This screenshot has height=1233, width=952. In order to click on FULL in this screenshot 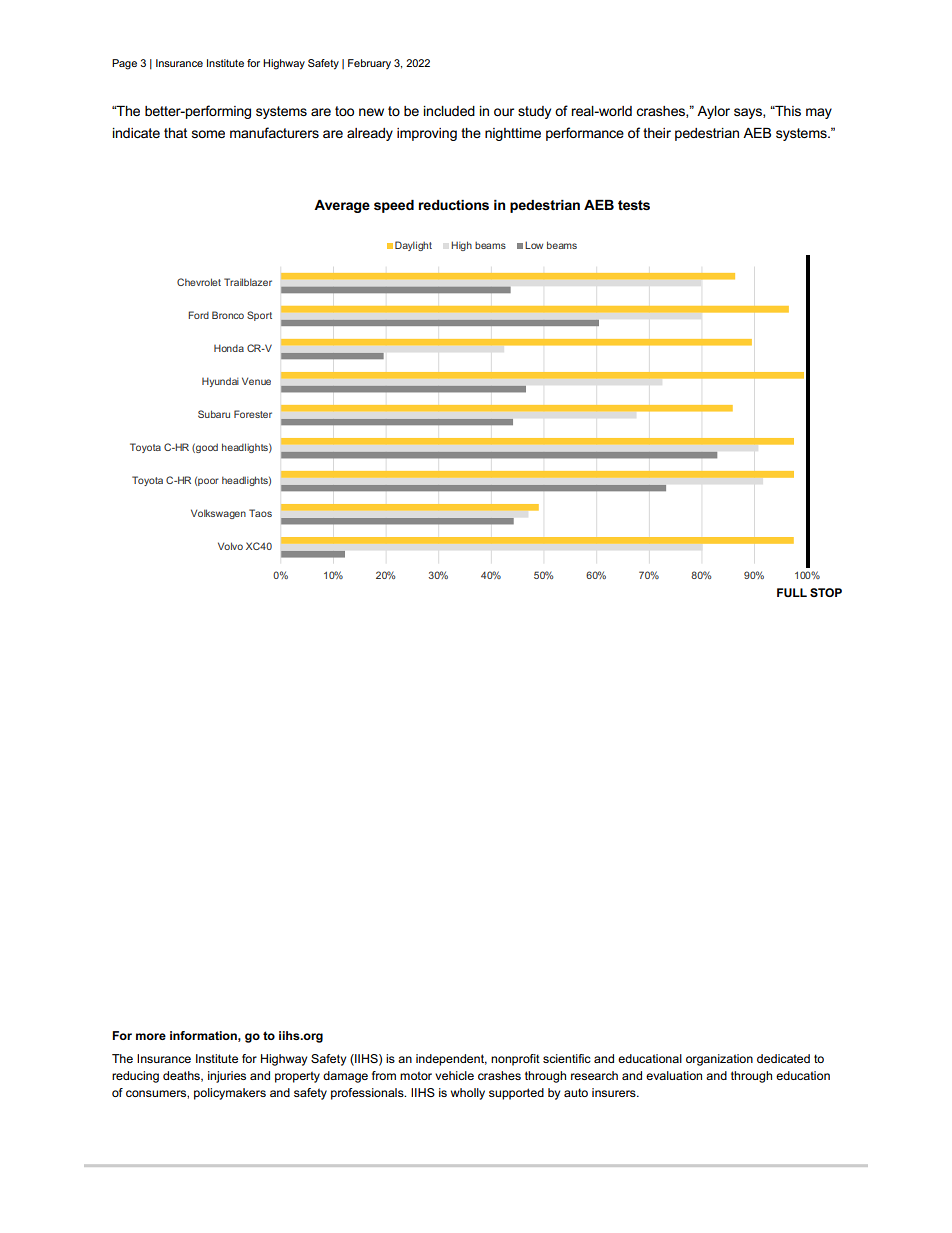, I will do `click(792, 592)`.
